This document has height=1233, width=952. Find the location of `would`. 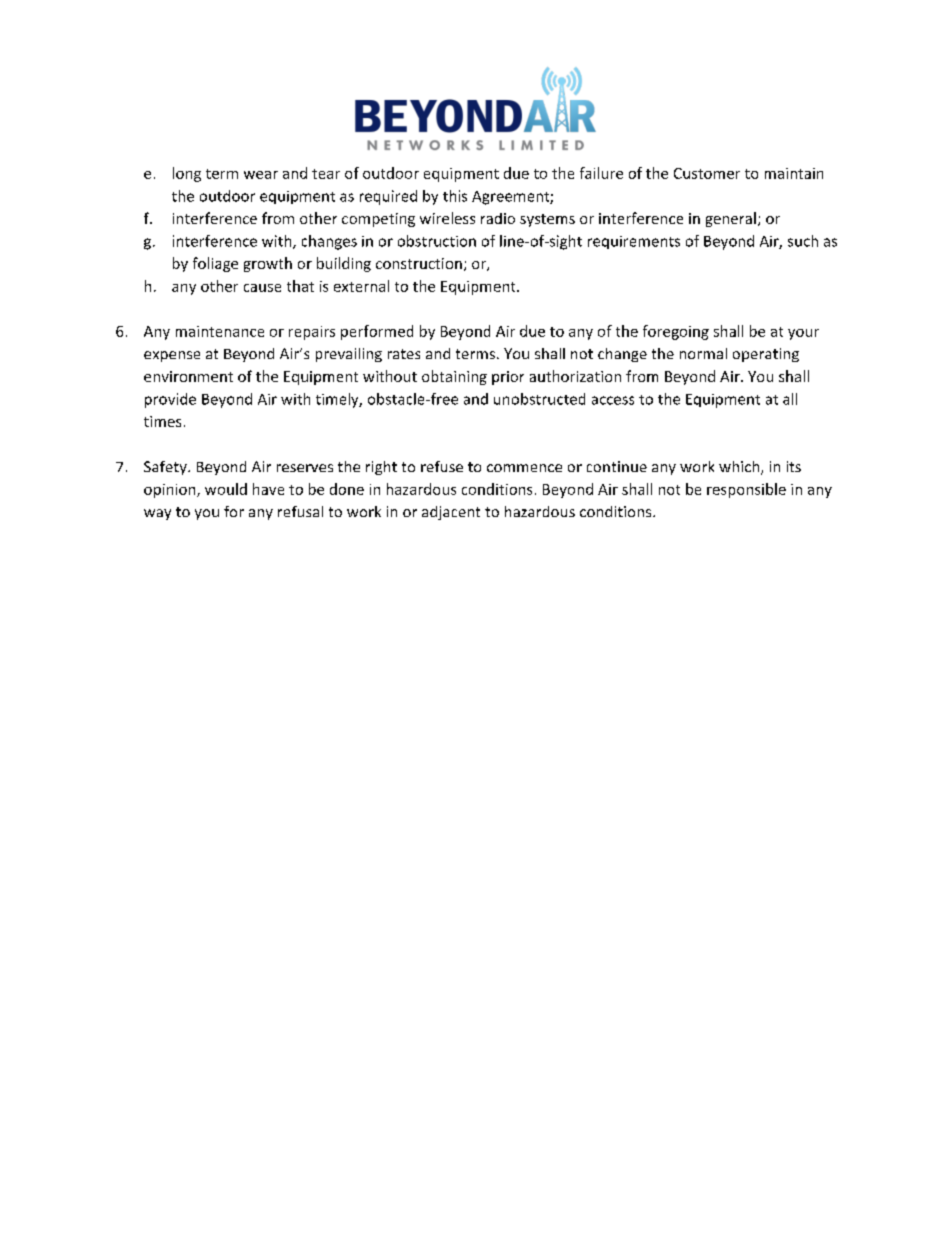

would is located at coordinates (226, 489).
